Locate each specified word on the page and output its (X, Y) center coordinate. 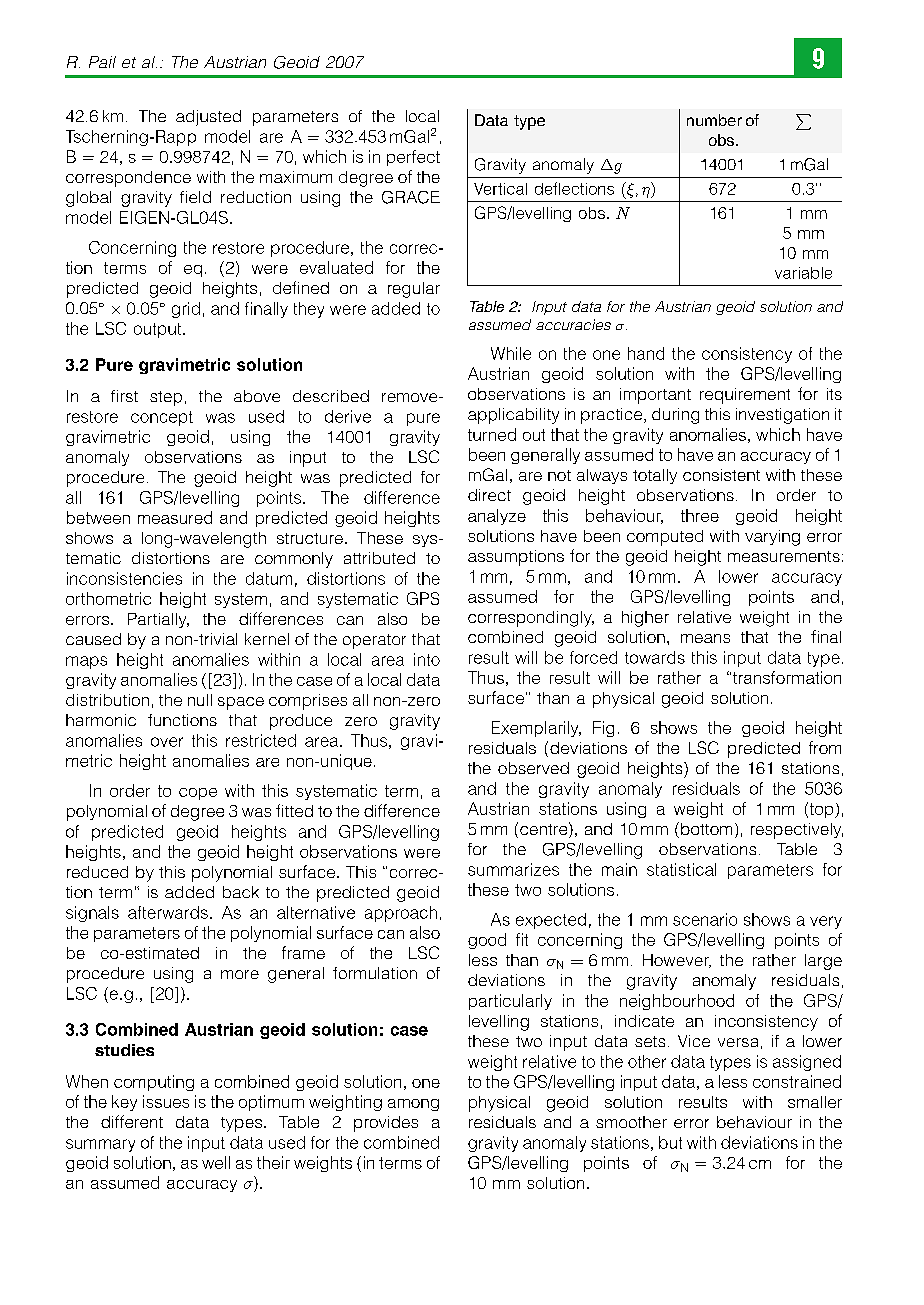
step (166, 398)
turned (492, 434)
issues (166, 1101)
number (714, 120)
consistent (721, 475)
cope (198, 794)
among (413, 1105)
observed (533, 768)
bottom (706, 829)
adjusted (208, 118)
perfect (413, 158)
